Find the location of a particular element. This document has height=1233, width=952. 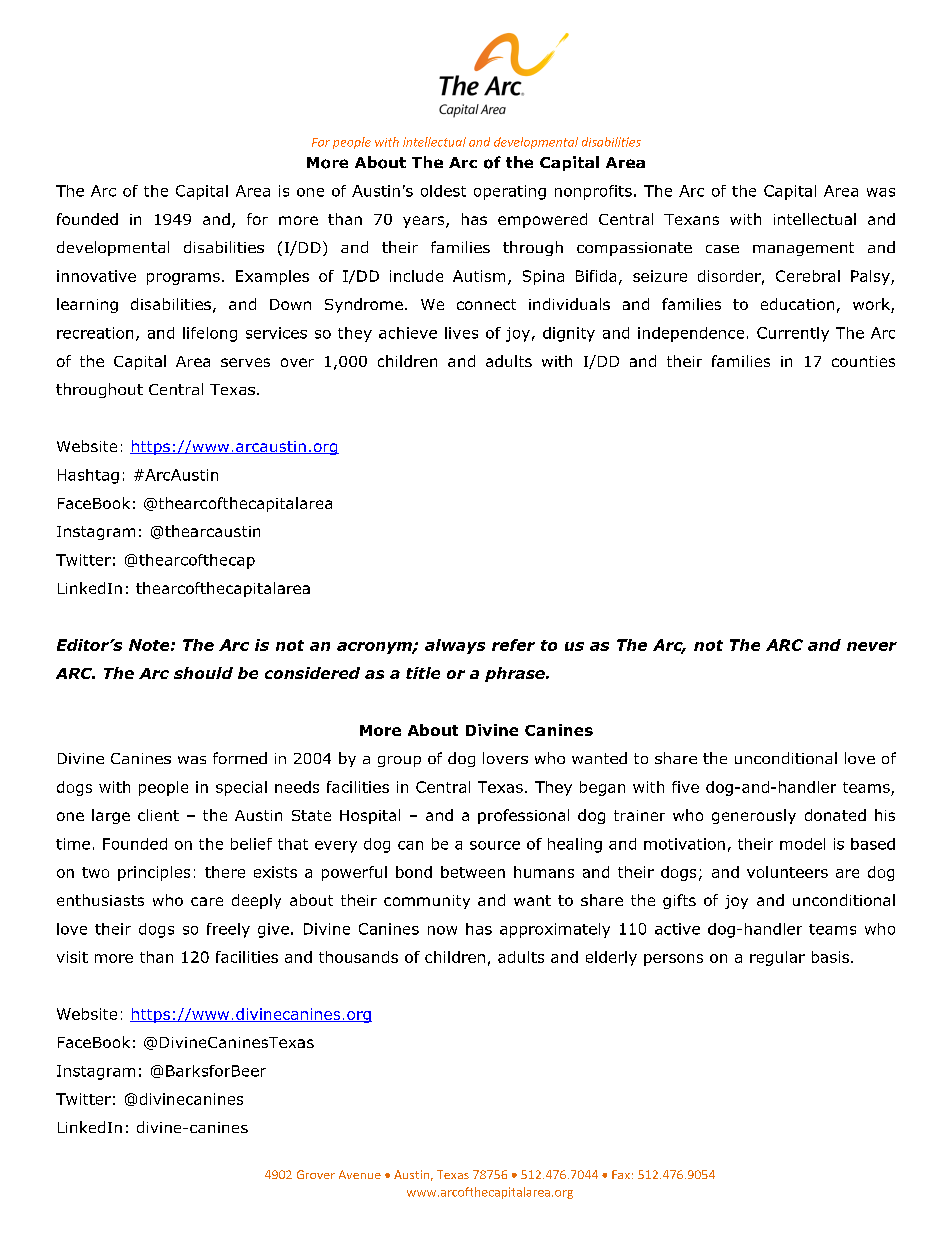

generously is located at coordinates (754, 816).
